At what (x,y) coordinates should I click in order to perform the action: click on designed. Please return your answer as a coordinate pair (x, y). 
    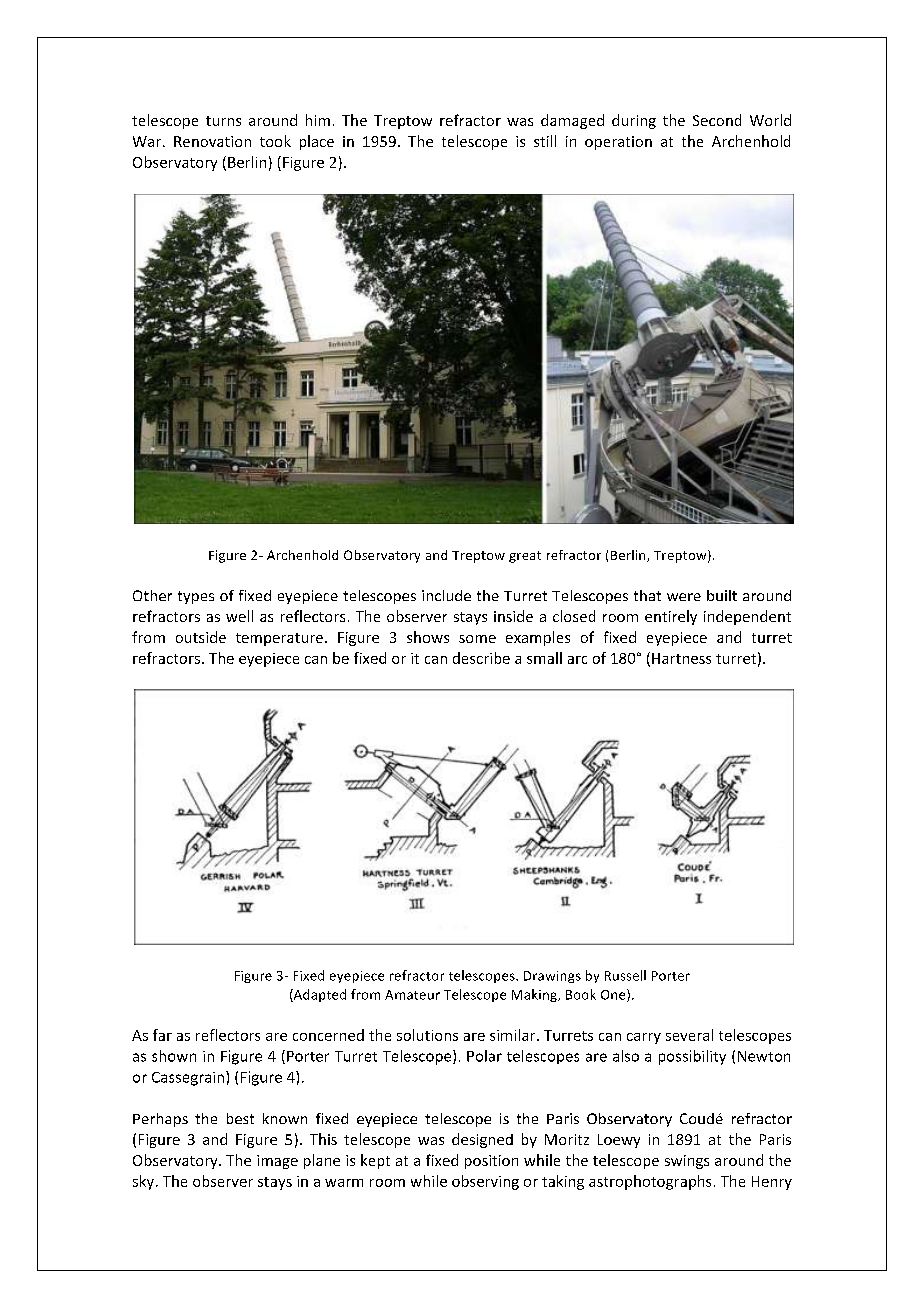
    Looking at the image, I should click on (482, 1140).
